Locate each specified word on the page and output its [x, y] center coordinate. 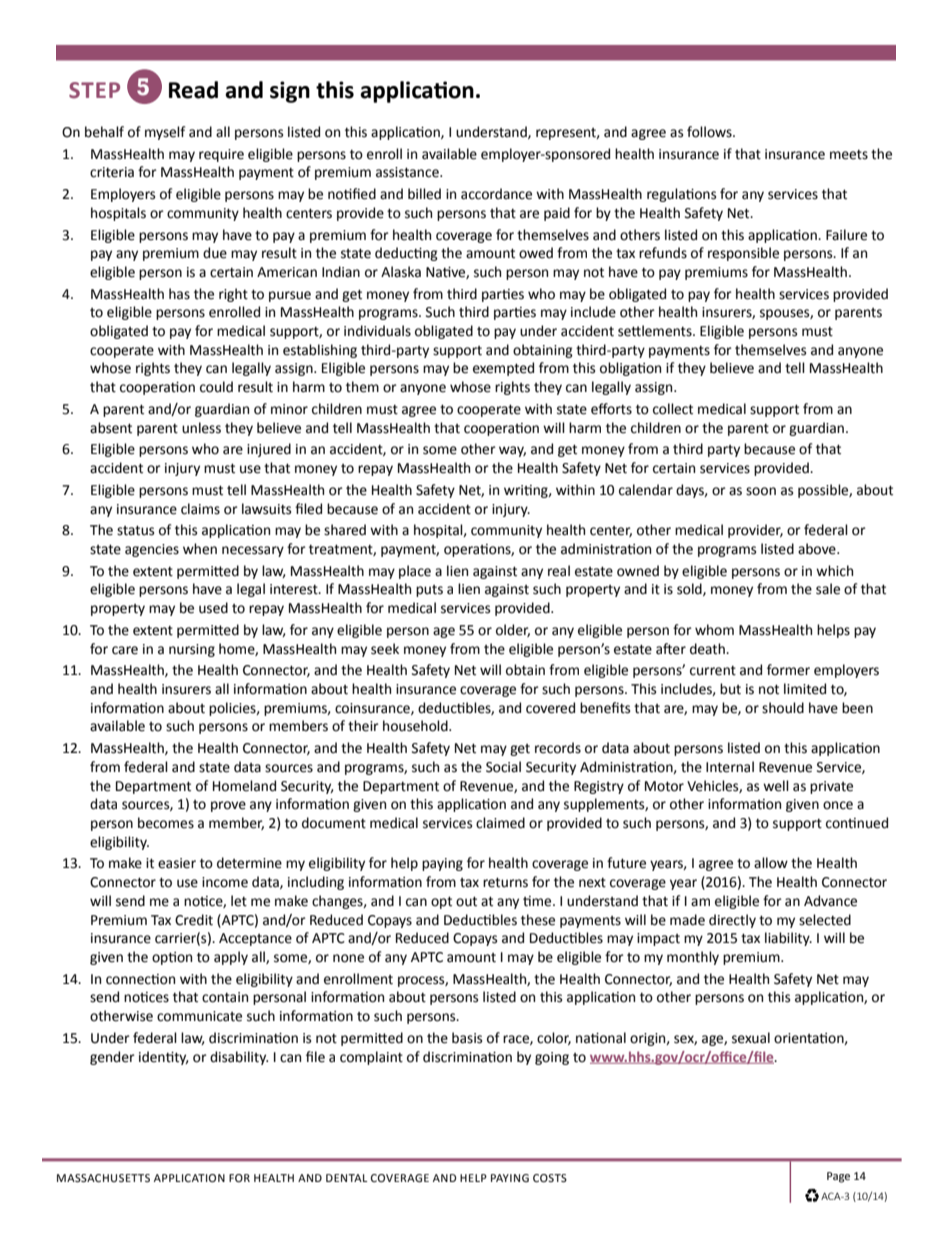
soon [761, 491]
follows [710, 132]
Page [838, 1177]
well [776, 786]
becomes [166, 823]
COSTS [550, 1178]
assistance [408, 172]
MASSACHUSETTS [103, 1178]
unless [201, 428]
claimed [500, 823]
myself [165, 133]
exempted [503, 369]
